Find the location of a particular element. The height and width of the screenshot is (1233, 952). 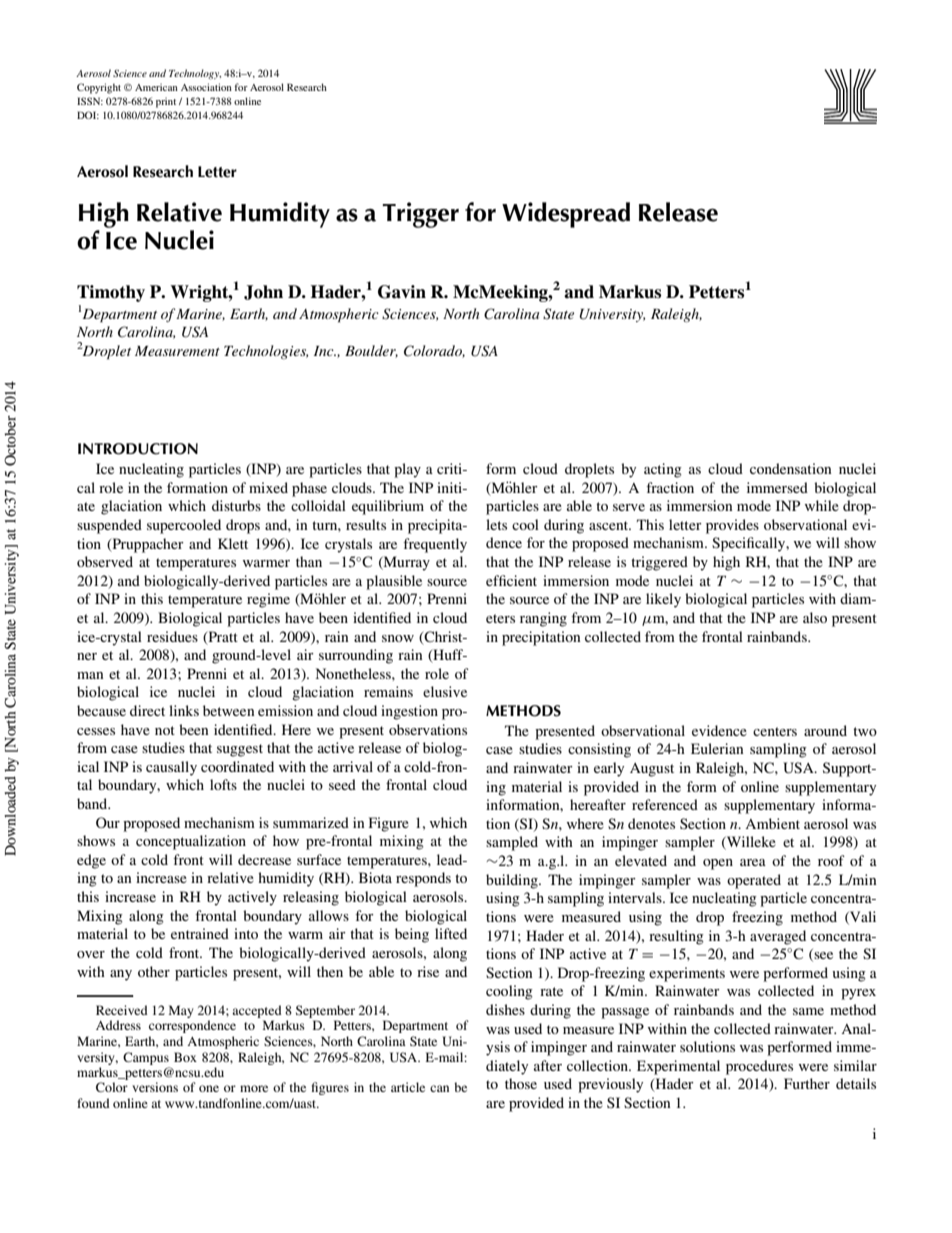

Box is located at coordinates (185, 1057).
